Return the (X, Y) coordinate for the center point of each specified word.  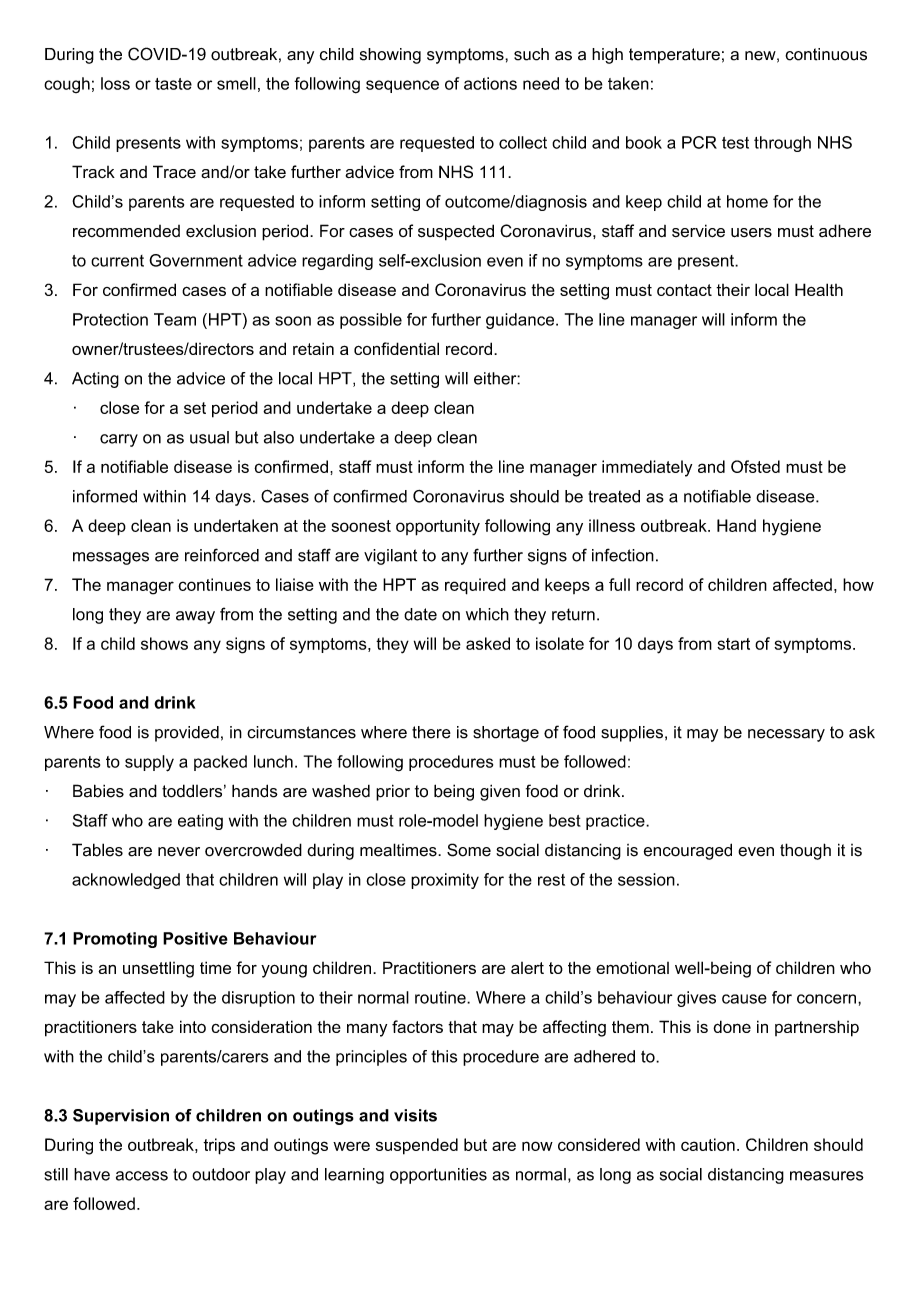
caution (708, 1144)
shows (164, 643)
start (733, 644)
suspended (417, 1146)
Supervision (121, 1117)
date (420, 614)
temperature (674, 56)
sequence (402, 86)
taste (173, 84)
